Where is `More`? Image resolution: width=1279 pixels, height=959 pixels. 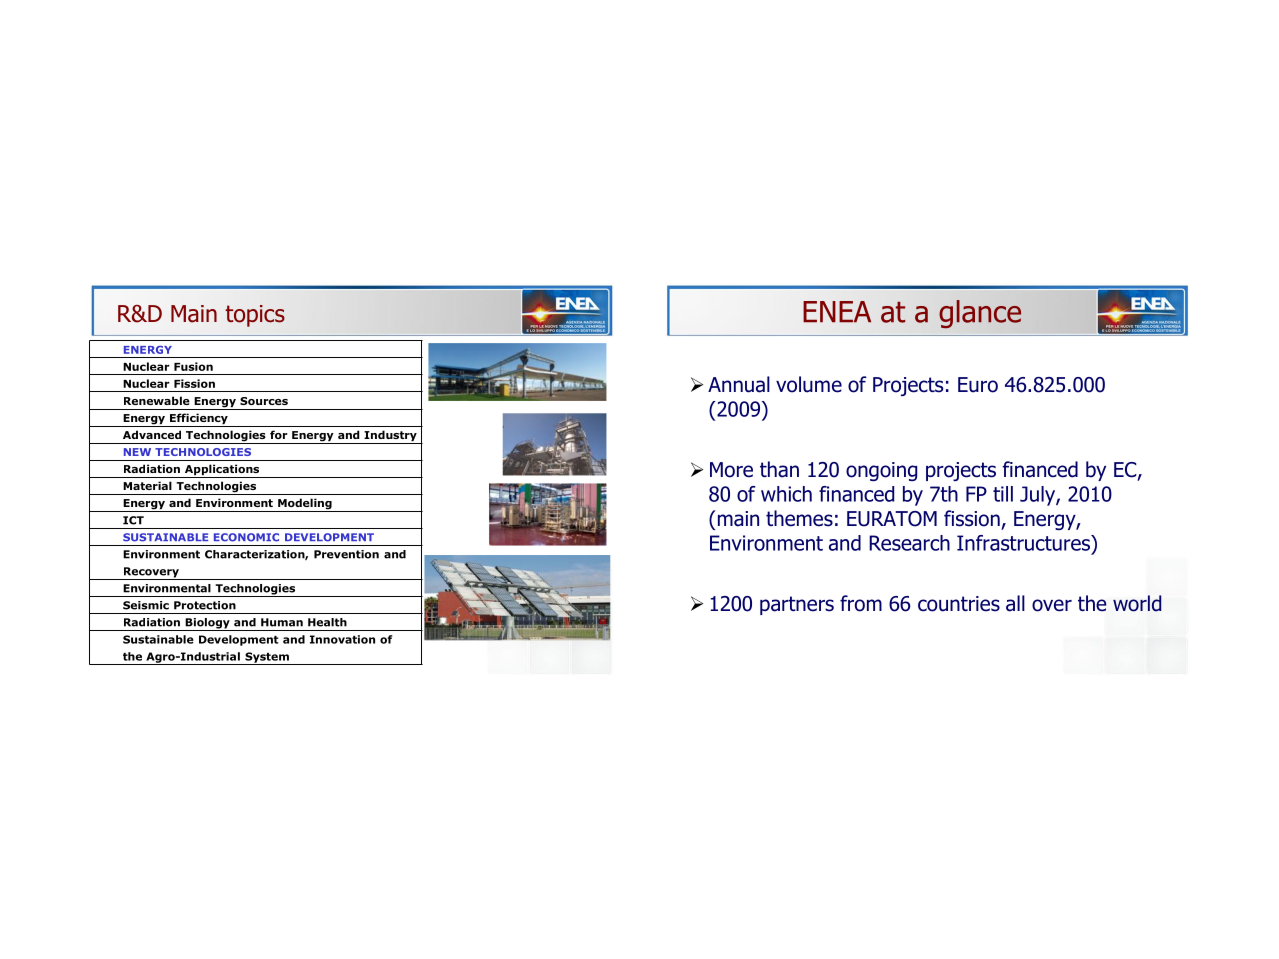 More is located at coordinates (731, 470).
